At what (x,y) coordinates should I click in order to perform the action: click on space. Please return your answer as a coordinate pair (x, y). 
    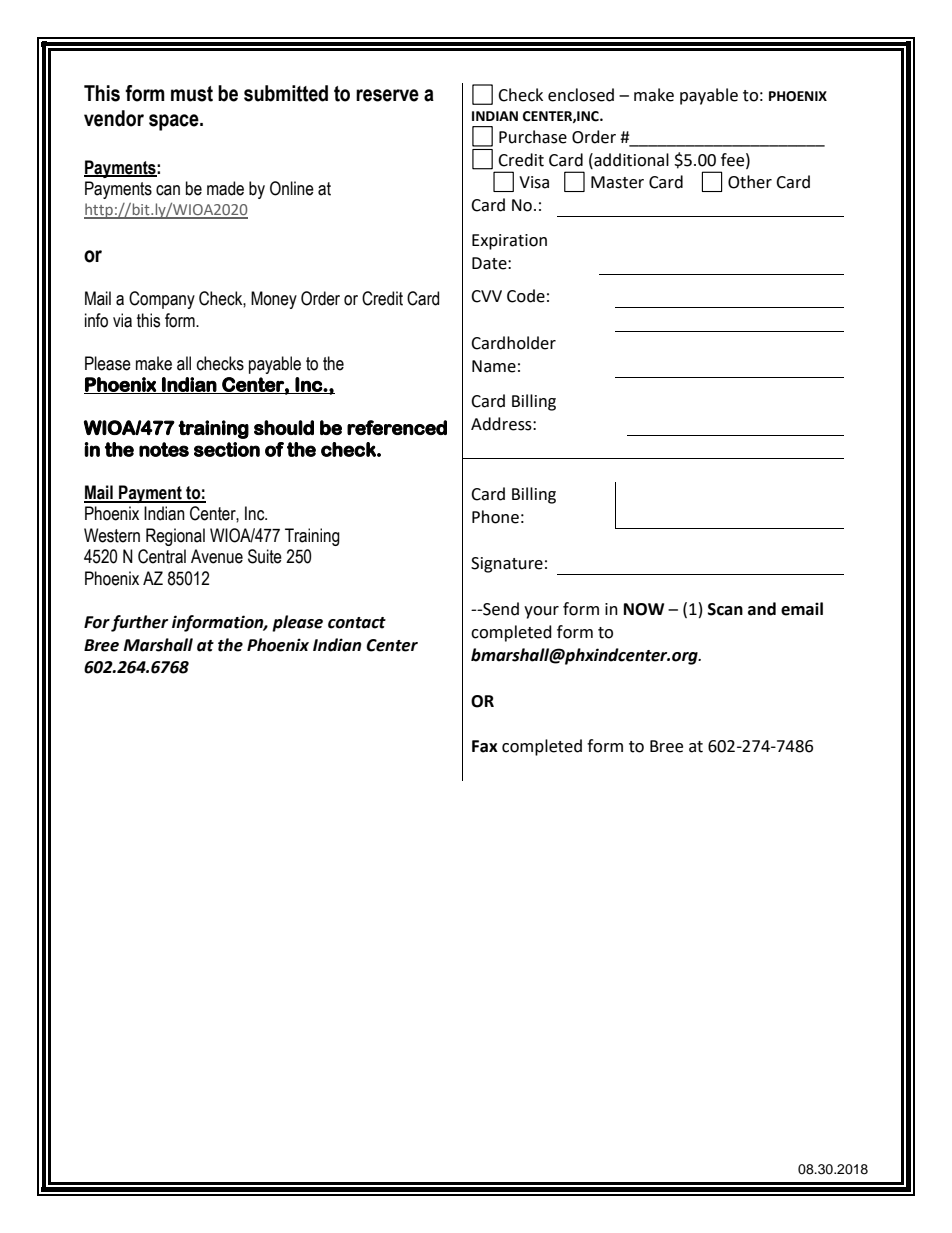
    Looking at the image, I should click on (175, 122).
